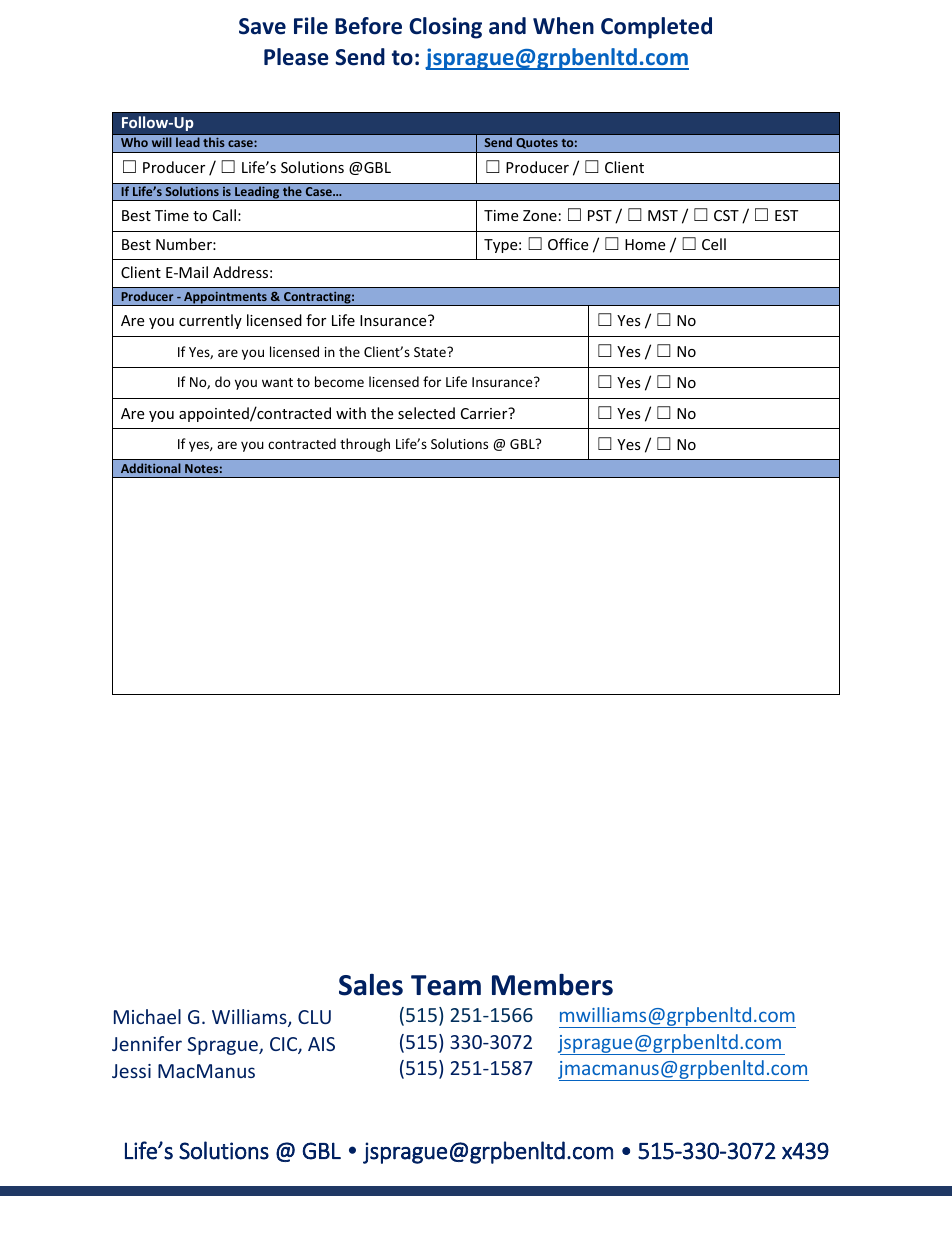  What do you see at coordinates (446, 985) in the screenshot?
I see `Team` at bounding box center [446, 985].
